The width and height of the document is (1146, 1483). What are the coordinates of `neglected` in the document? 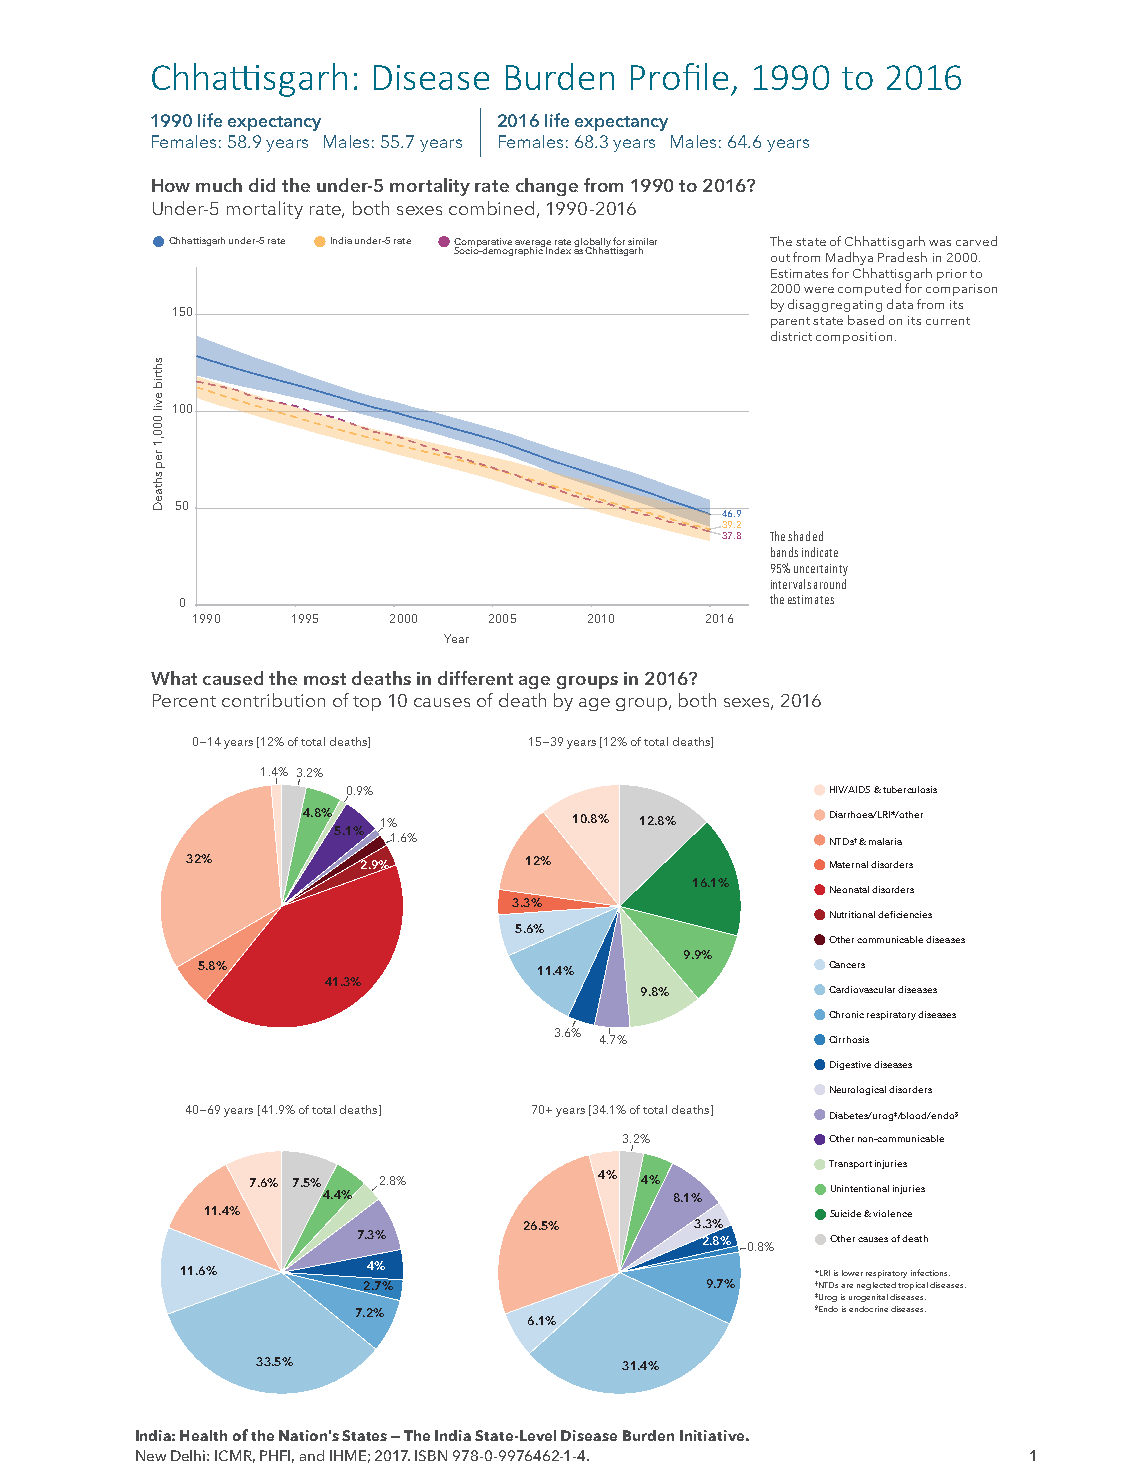 It's located at (876, 1286).
